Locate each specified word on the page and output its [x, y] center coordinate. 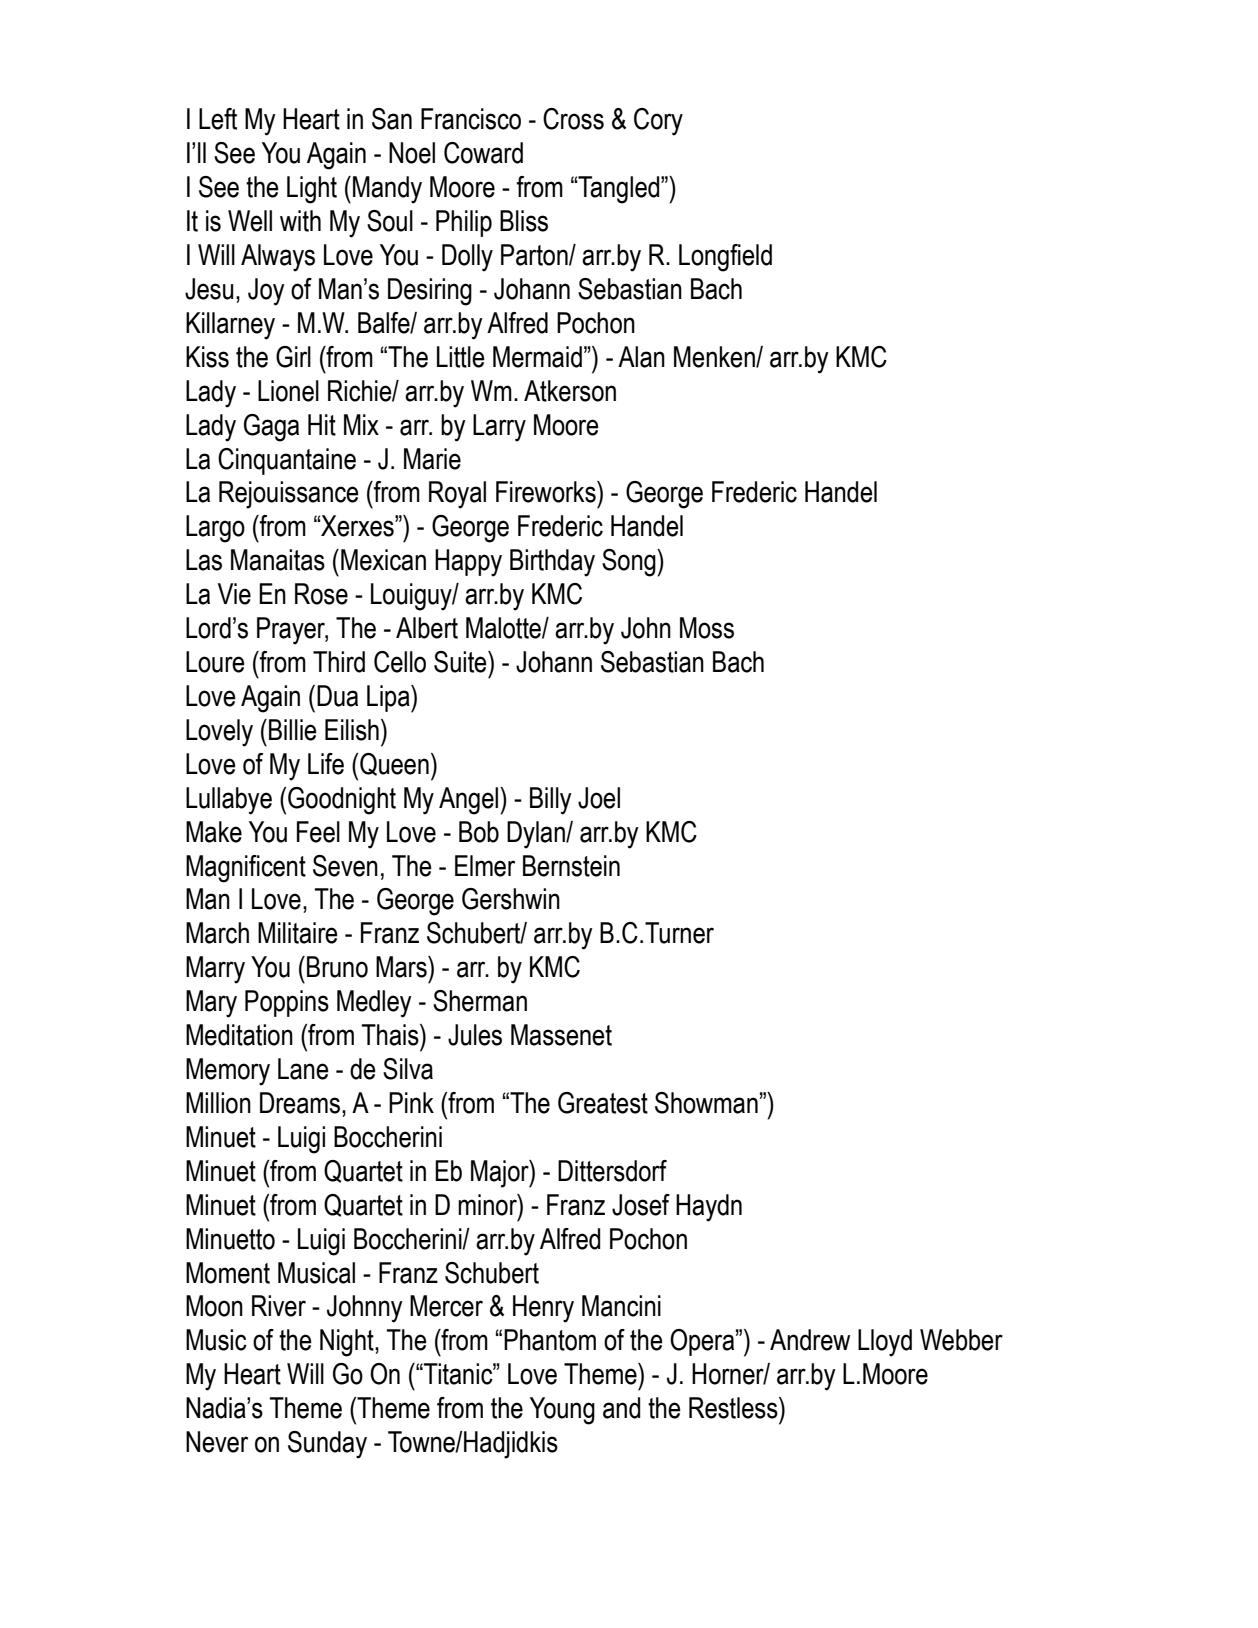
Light [312, 190]
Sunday [327, 1445]
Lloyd [885, 1343]
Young [562, 1411]
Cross [573, 119]
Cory [658, 122]
